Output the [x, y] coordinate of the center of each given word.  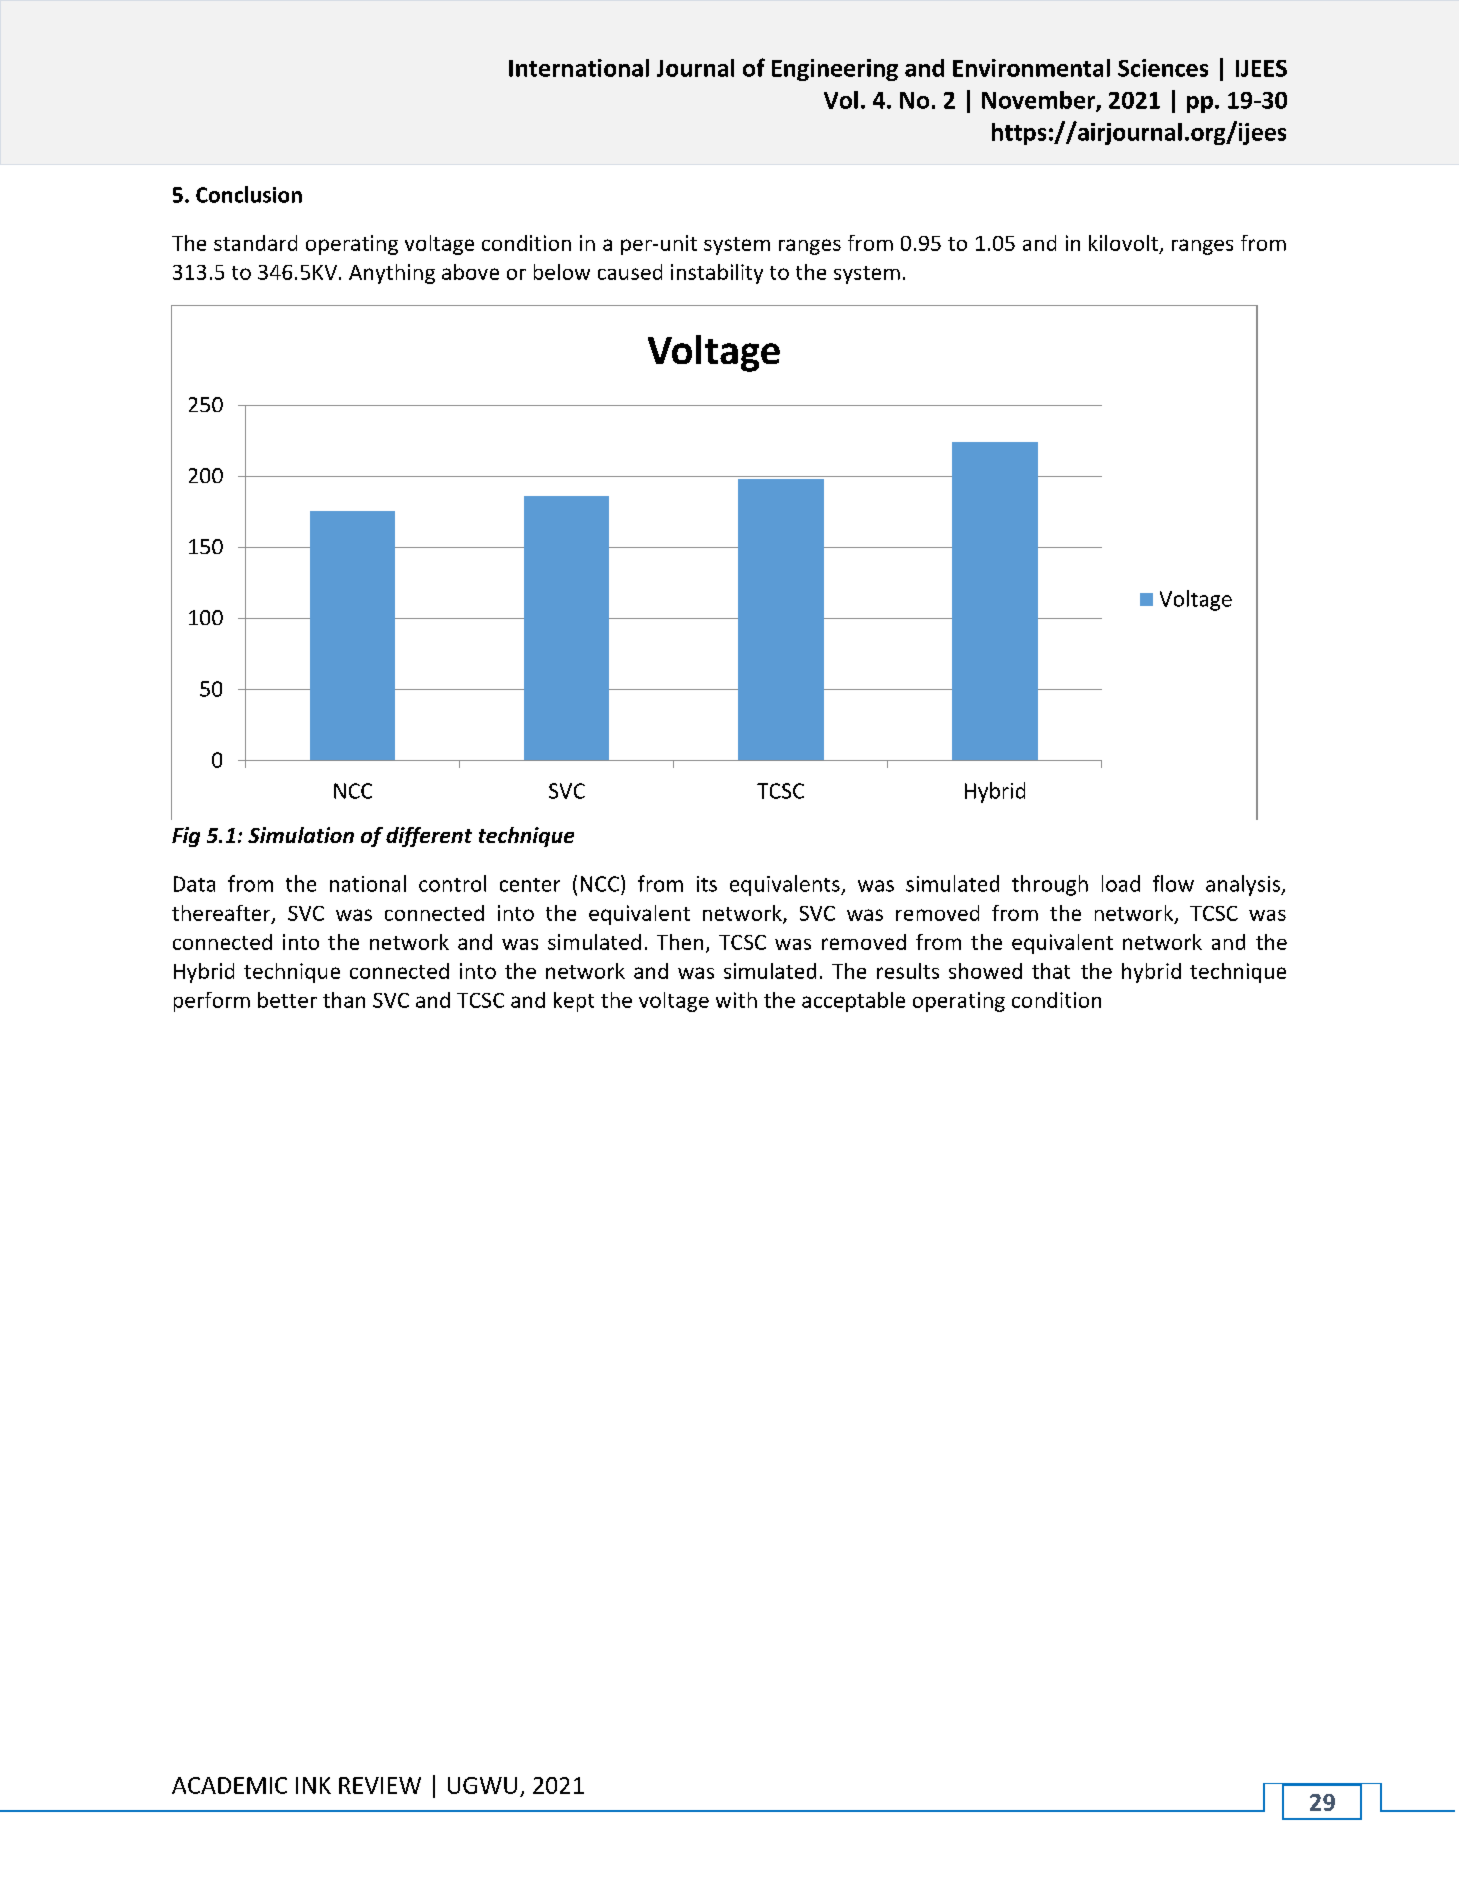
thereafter [222, 914]
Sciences [1163, 68]
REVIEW [380, 1785]
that [1051, 971]
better [287, 1000]
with [736, 1000]
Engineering [835, 70]
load [1121, 883]
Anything [392, 274]
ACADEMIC [229, 1785]
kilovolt [1123, 243]
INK [313, 1785]
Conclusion [249, 194]
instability [717, 274]
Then [680, 942]
